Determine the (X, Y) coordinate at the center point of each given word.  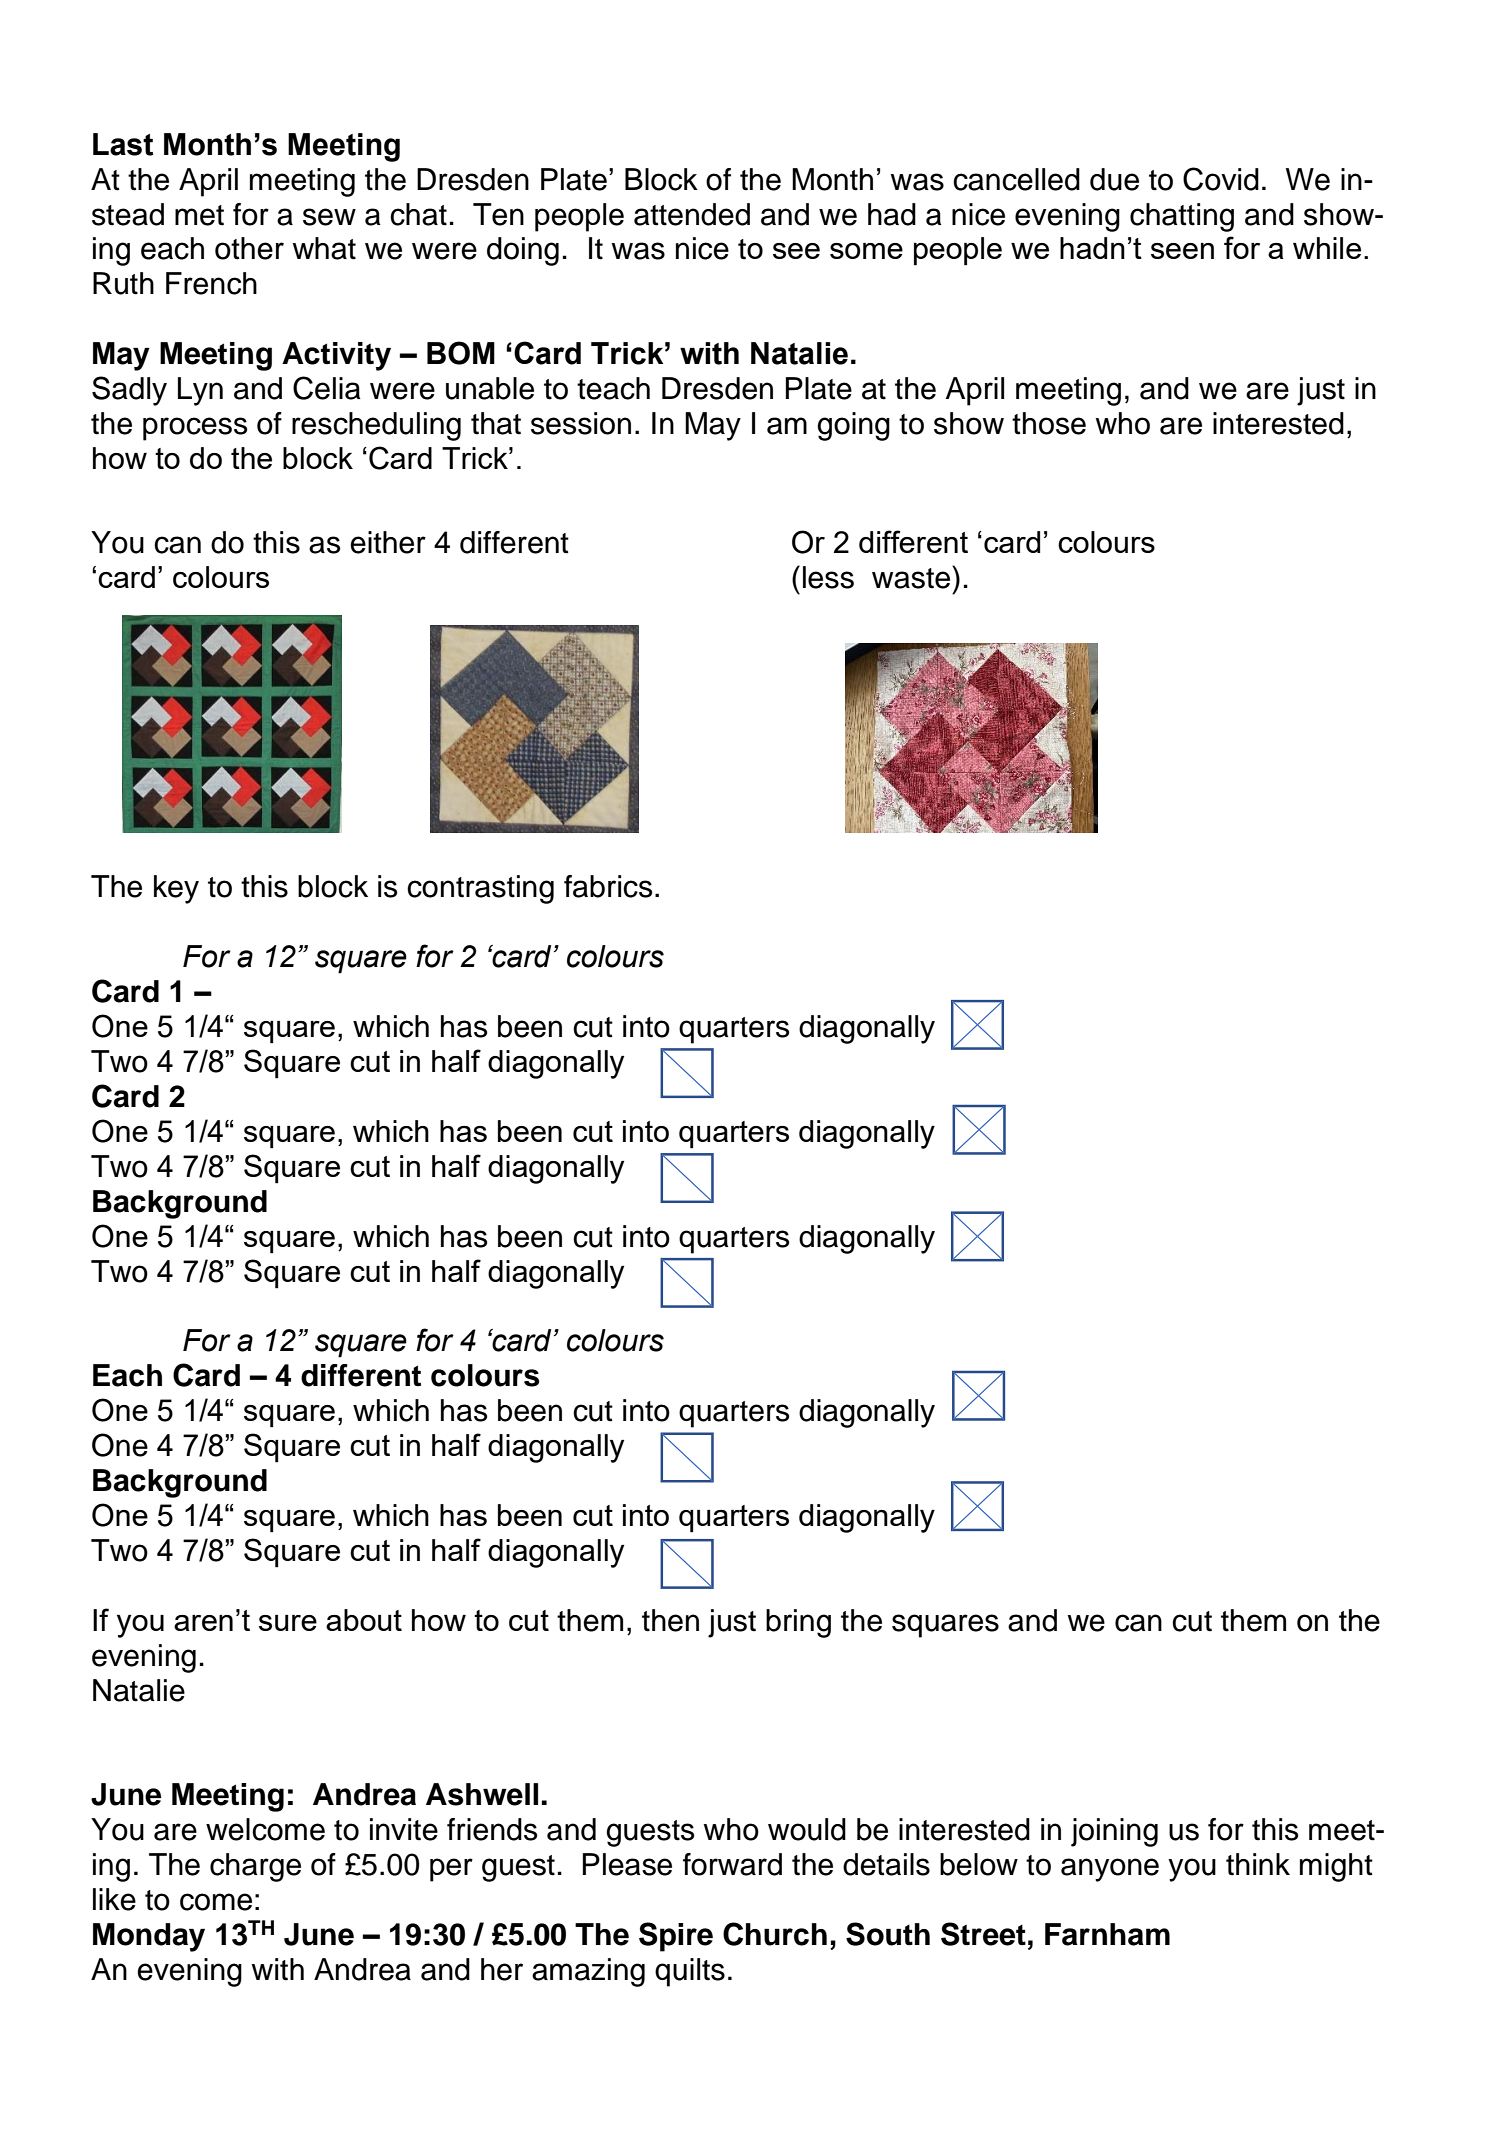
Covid (1221, 179)
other (249, 248)
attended (692, 214)
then (670, 1620)
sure (288, 1623)
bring (798, 1623)
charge (255, 1867)
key (176, 889)
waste (912, 577)
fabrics (608, 886)
